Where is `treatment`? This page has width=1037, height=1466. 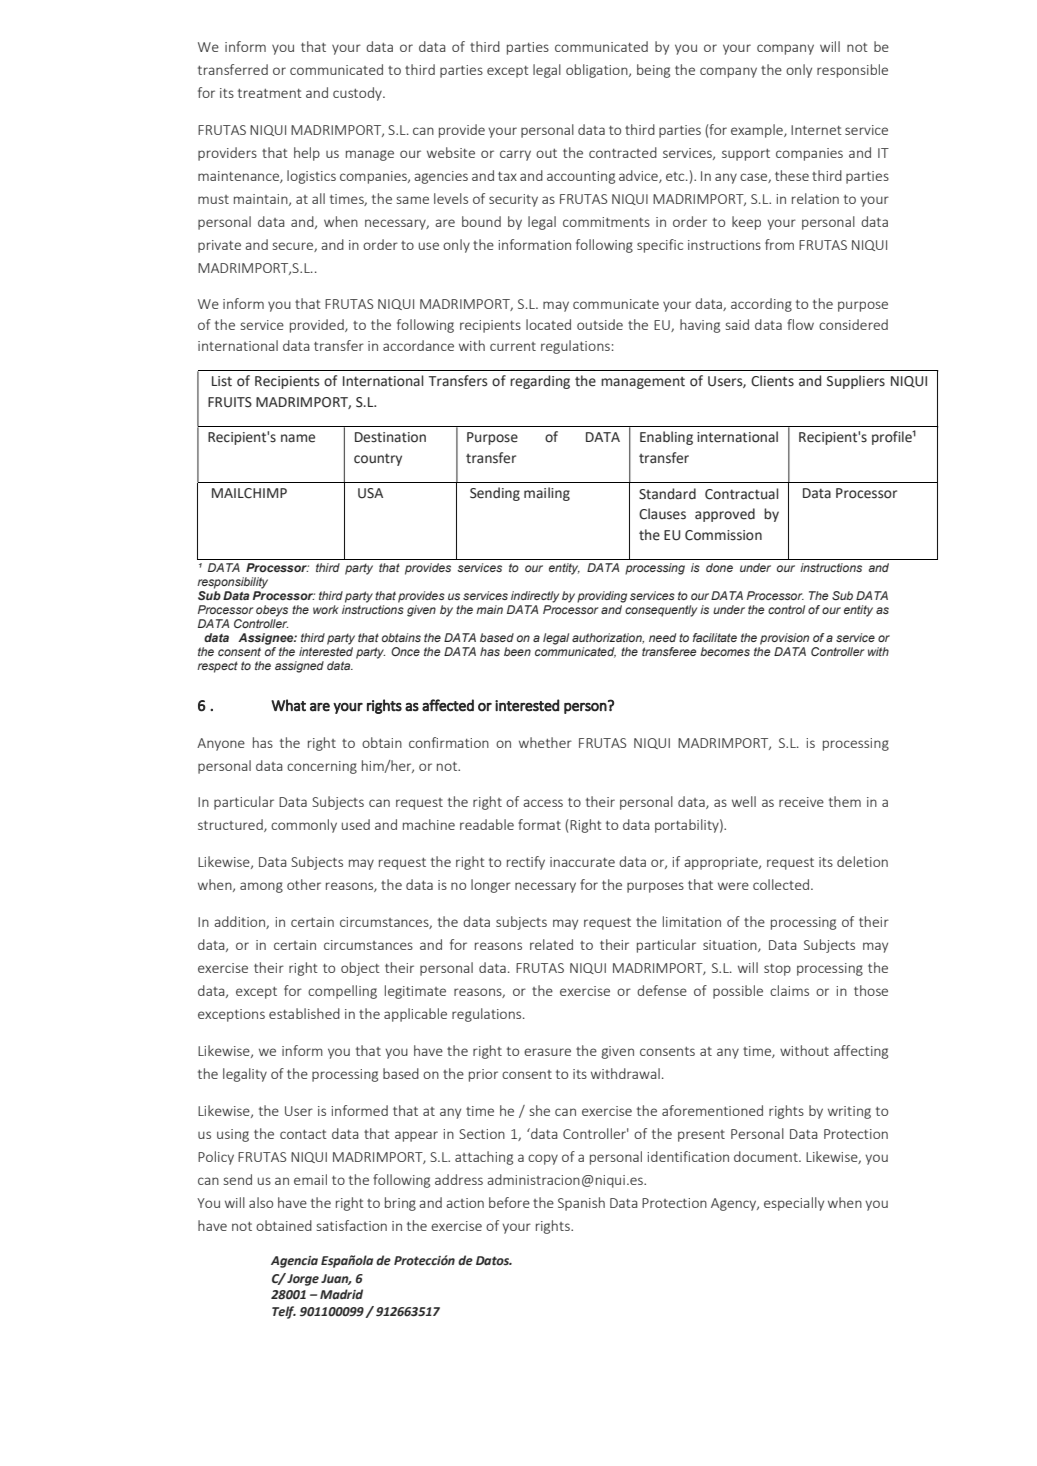 treatment is located at coordinates (270, 93).
